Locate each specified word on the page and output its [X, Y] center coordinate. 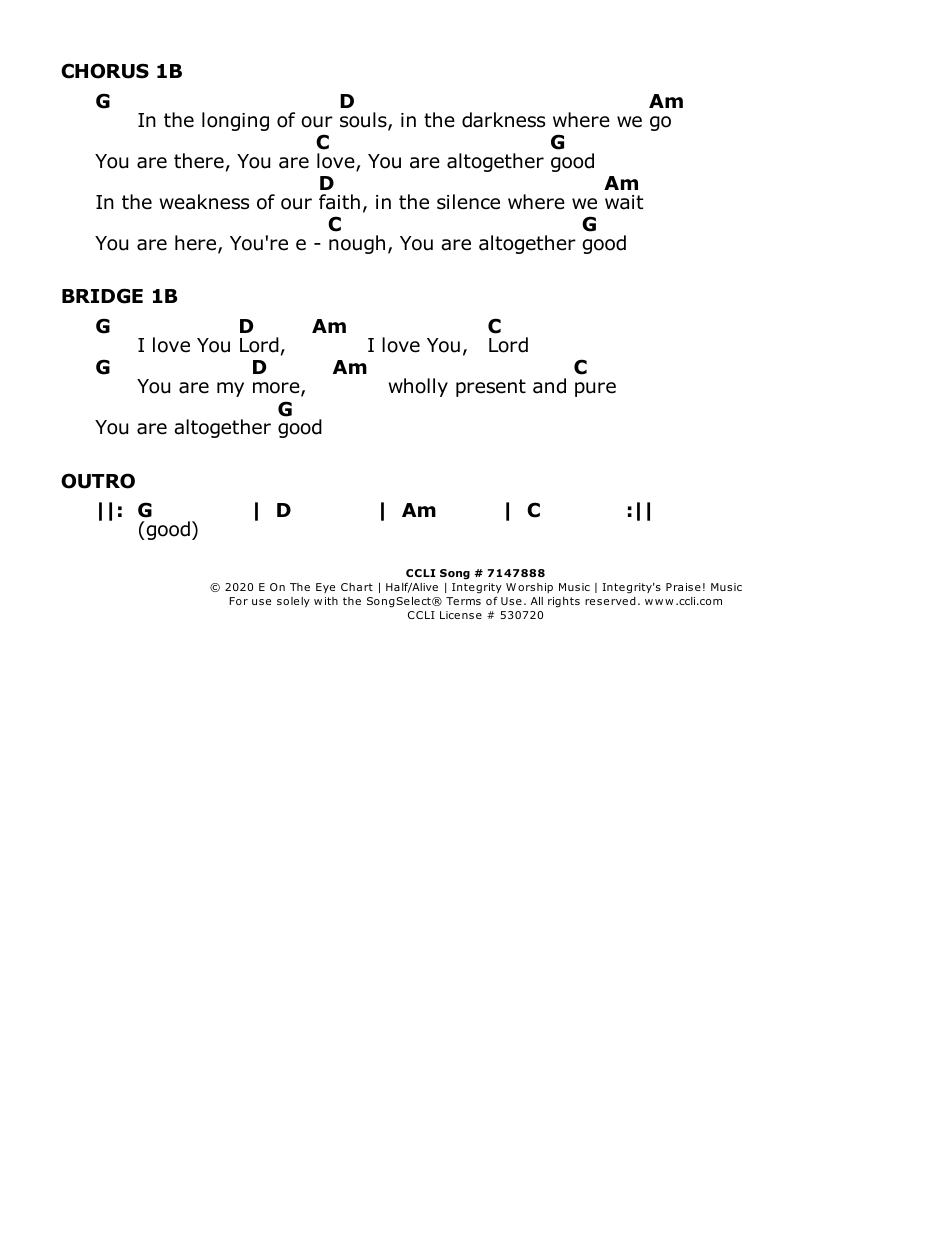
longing [235, 121]
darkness [503, 120]
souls [364, 121]
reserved [610, 601]
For [238, 601]
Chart [357, 587]
